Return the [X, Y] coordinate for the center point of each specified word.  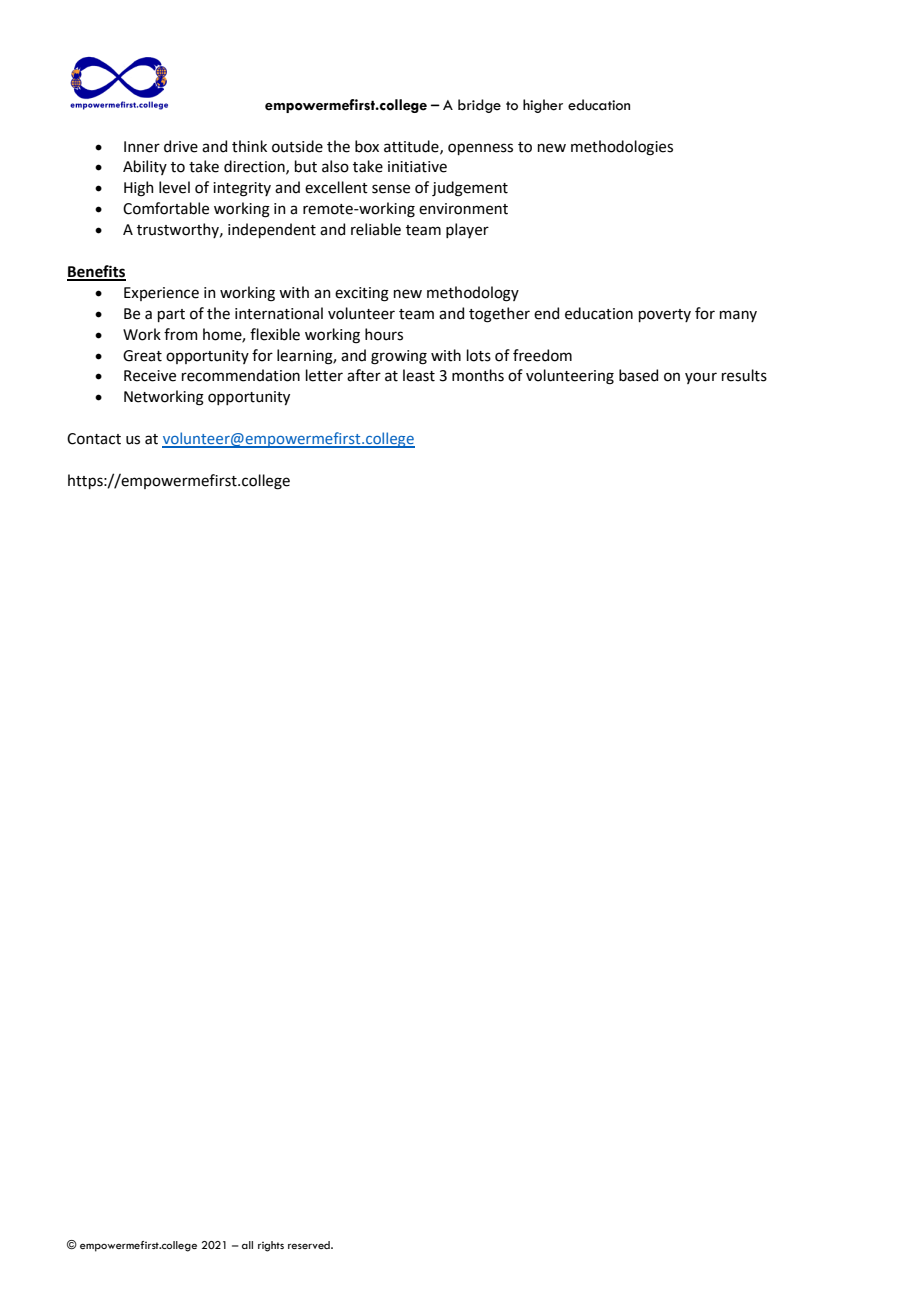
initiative [417, 167]
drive [181, 146]
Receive [150, 376]
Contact [94, 439]
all [247, 1245]
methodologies [622, 148]
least [419, 375]
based [638, 375]
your [701, 378]
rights [271, 1246]
